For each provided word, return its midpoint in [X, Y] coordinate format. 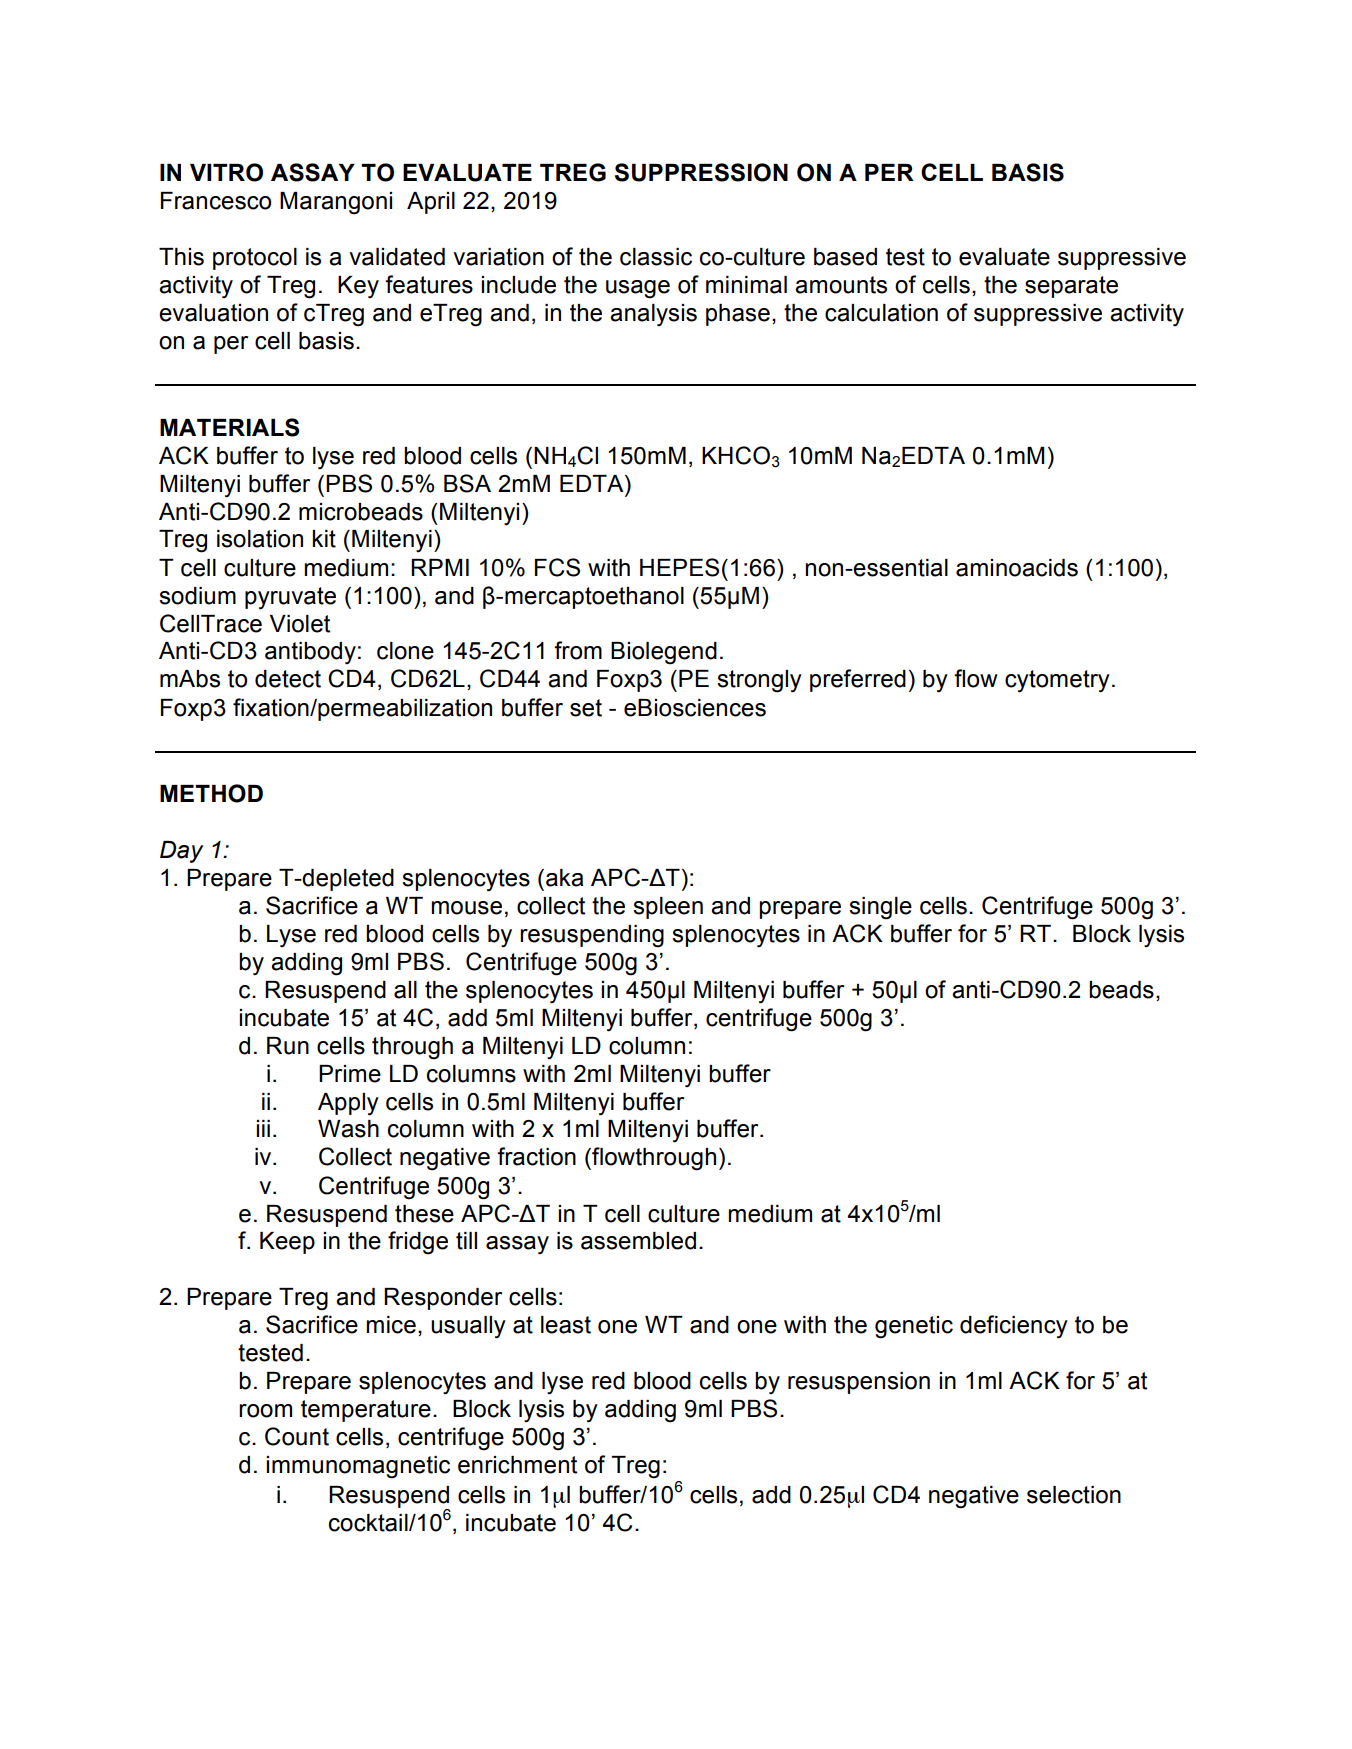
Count [297, 1436]
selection [1074, 1495]
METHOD [211, 793]
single [880, 908]
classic [656, 257]
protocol [255, 259]
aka [564, 878]
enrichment [517, 1465]
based [845, 257]
